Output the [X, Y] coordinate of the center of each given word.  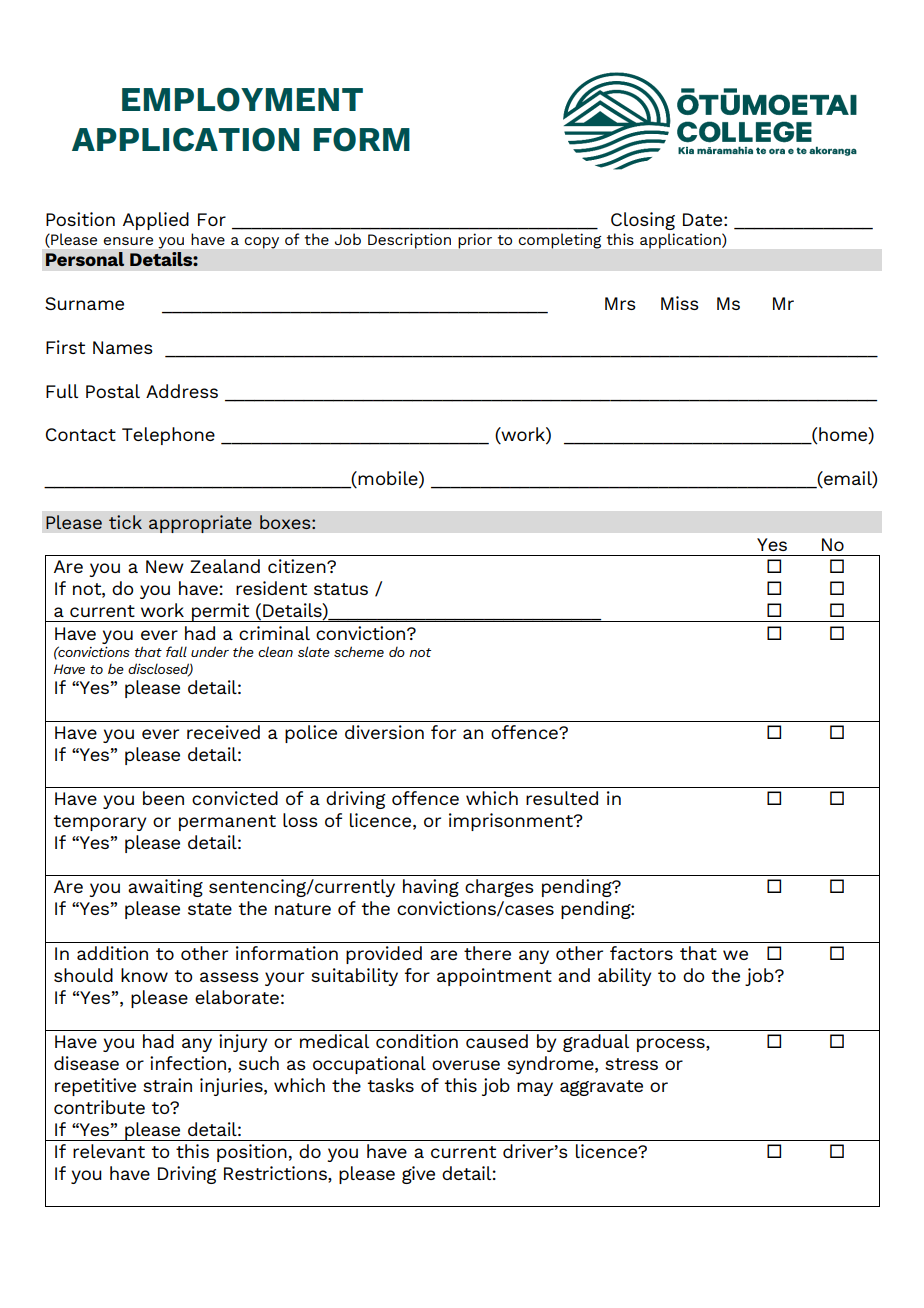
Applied [156, 221]
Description [409, 241]
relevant [109, 1151]
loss [300, 820]
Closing [643, 221]
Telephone [168, 436]
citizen [298, 566]
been [163, 798]
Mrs [620, 303]
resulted [562, 798]
